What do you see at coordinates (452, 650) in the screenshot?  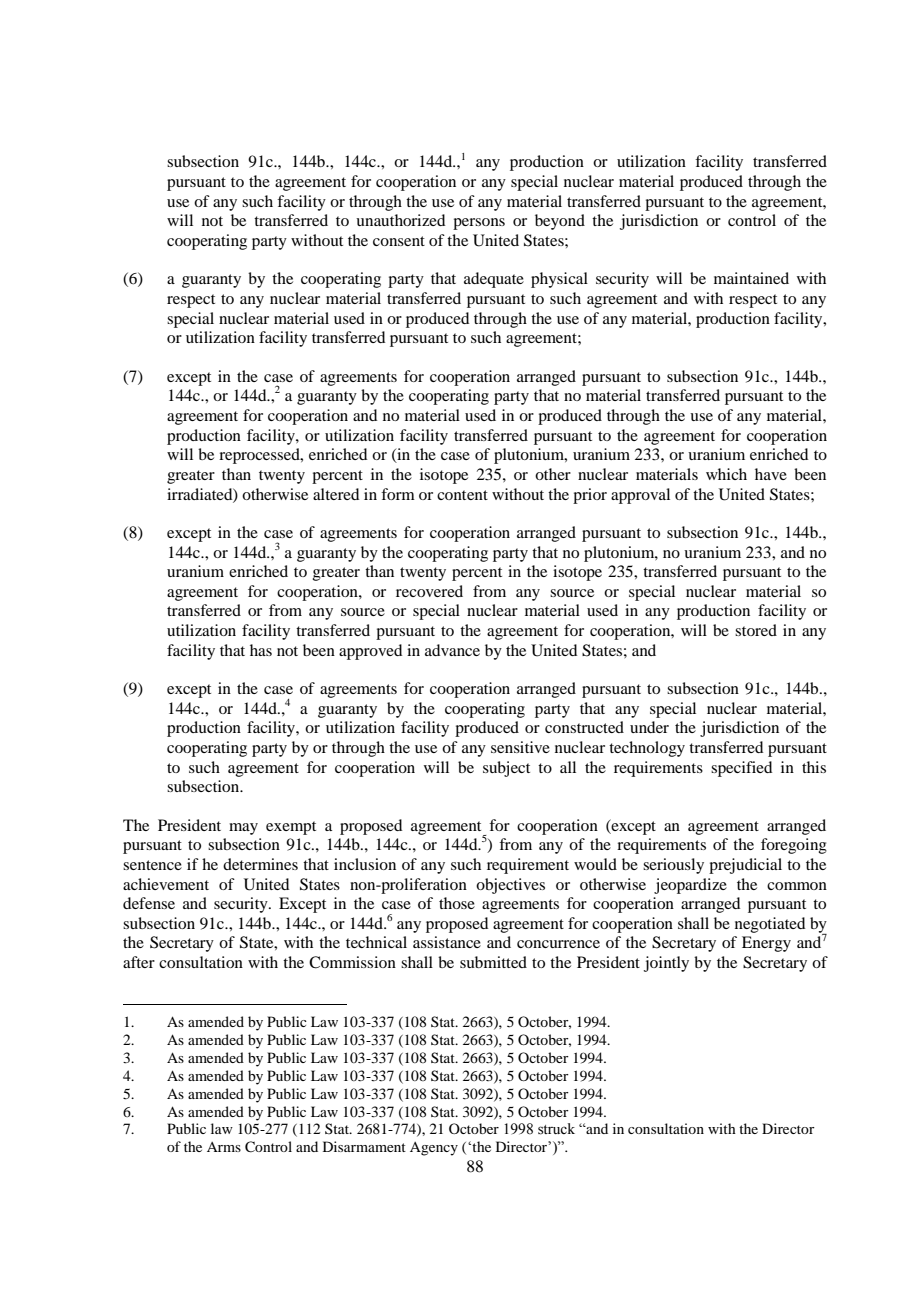 I see `advance` at bounding box center [452, 650].
